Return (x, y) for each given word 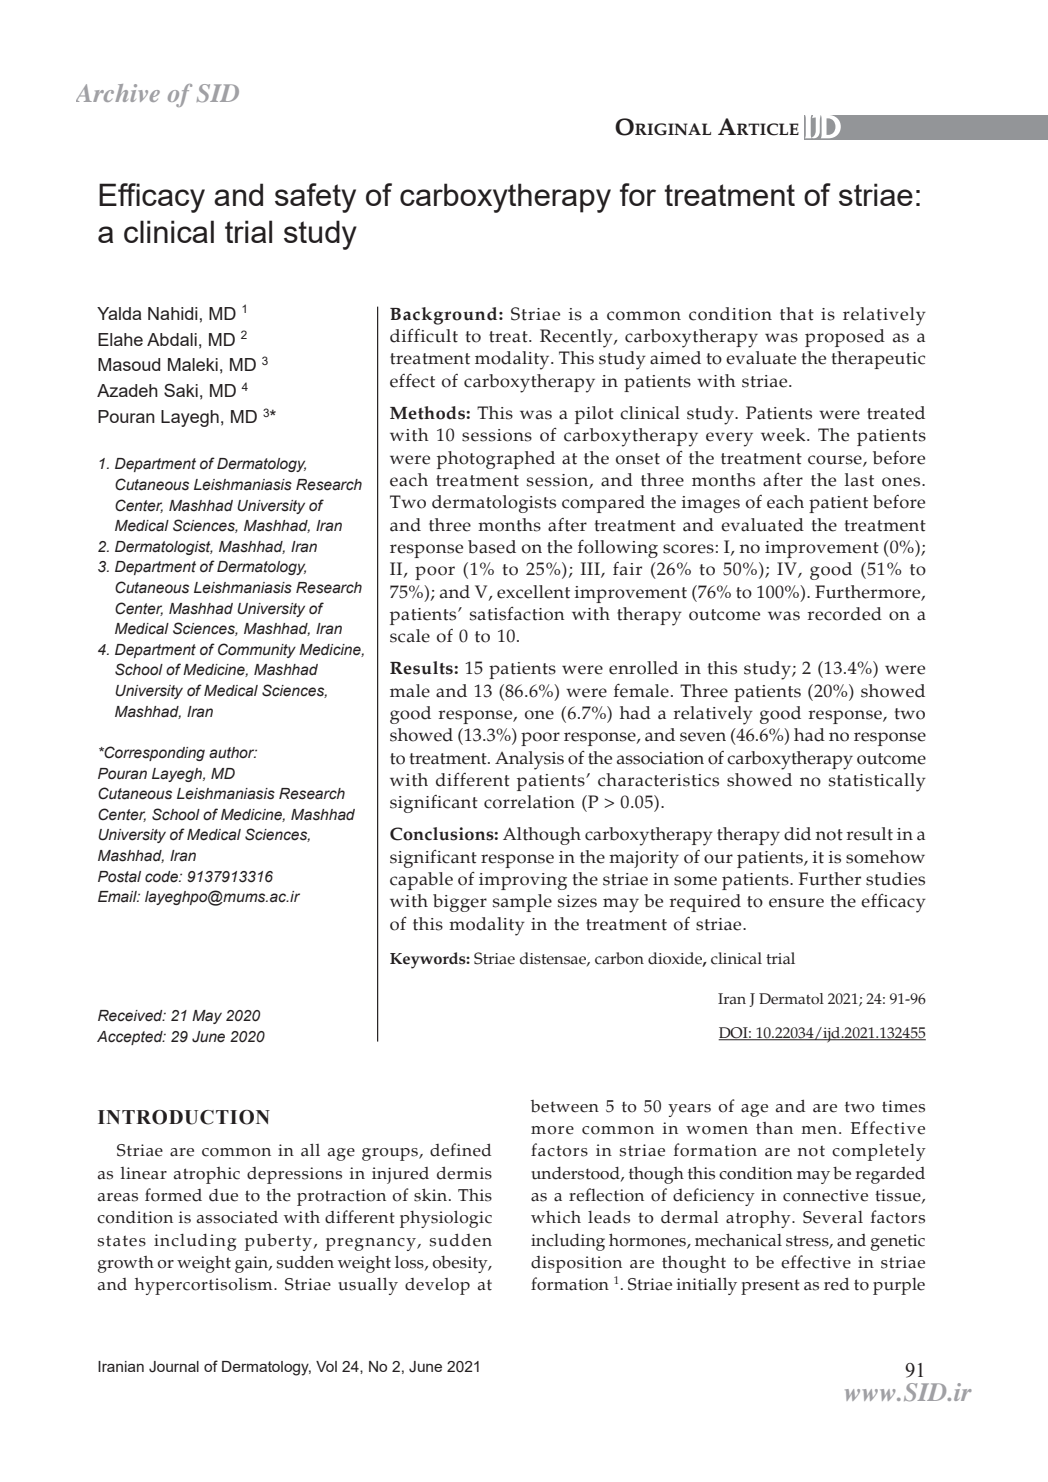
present (770, 1287)
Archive (118, 93)
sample (522, 903)
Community (257, 650)
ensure (796, 903)
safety (315, 198)
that (797, 314)
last (859, 480)
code (162, 877)
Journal (174, 1367)
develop (437, 1286)
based (492, 547)
